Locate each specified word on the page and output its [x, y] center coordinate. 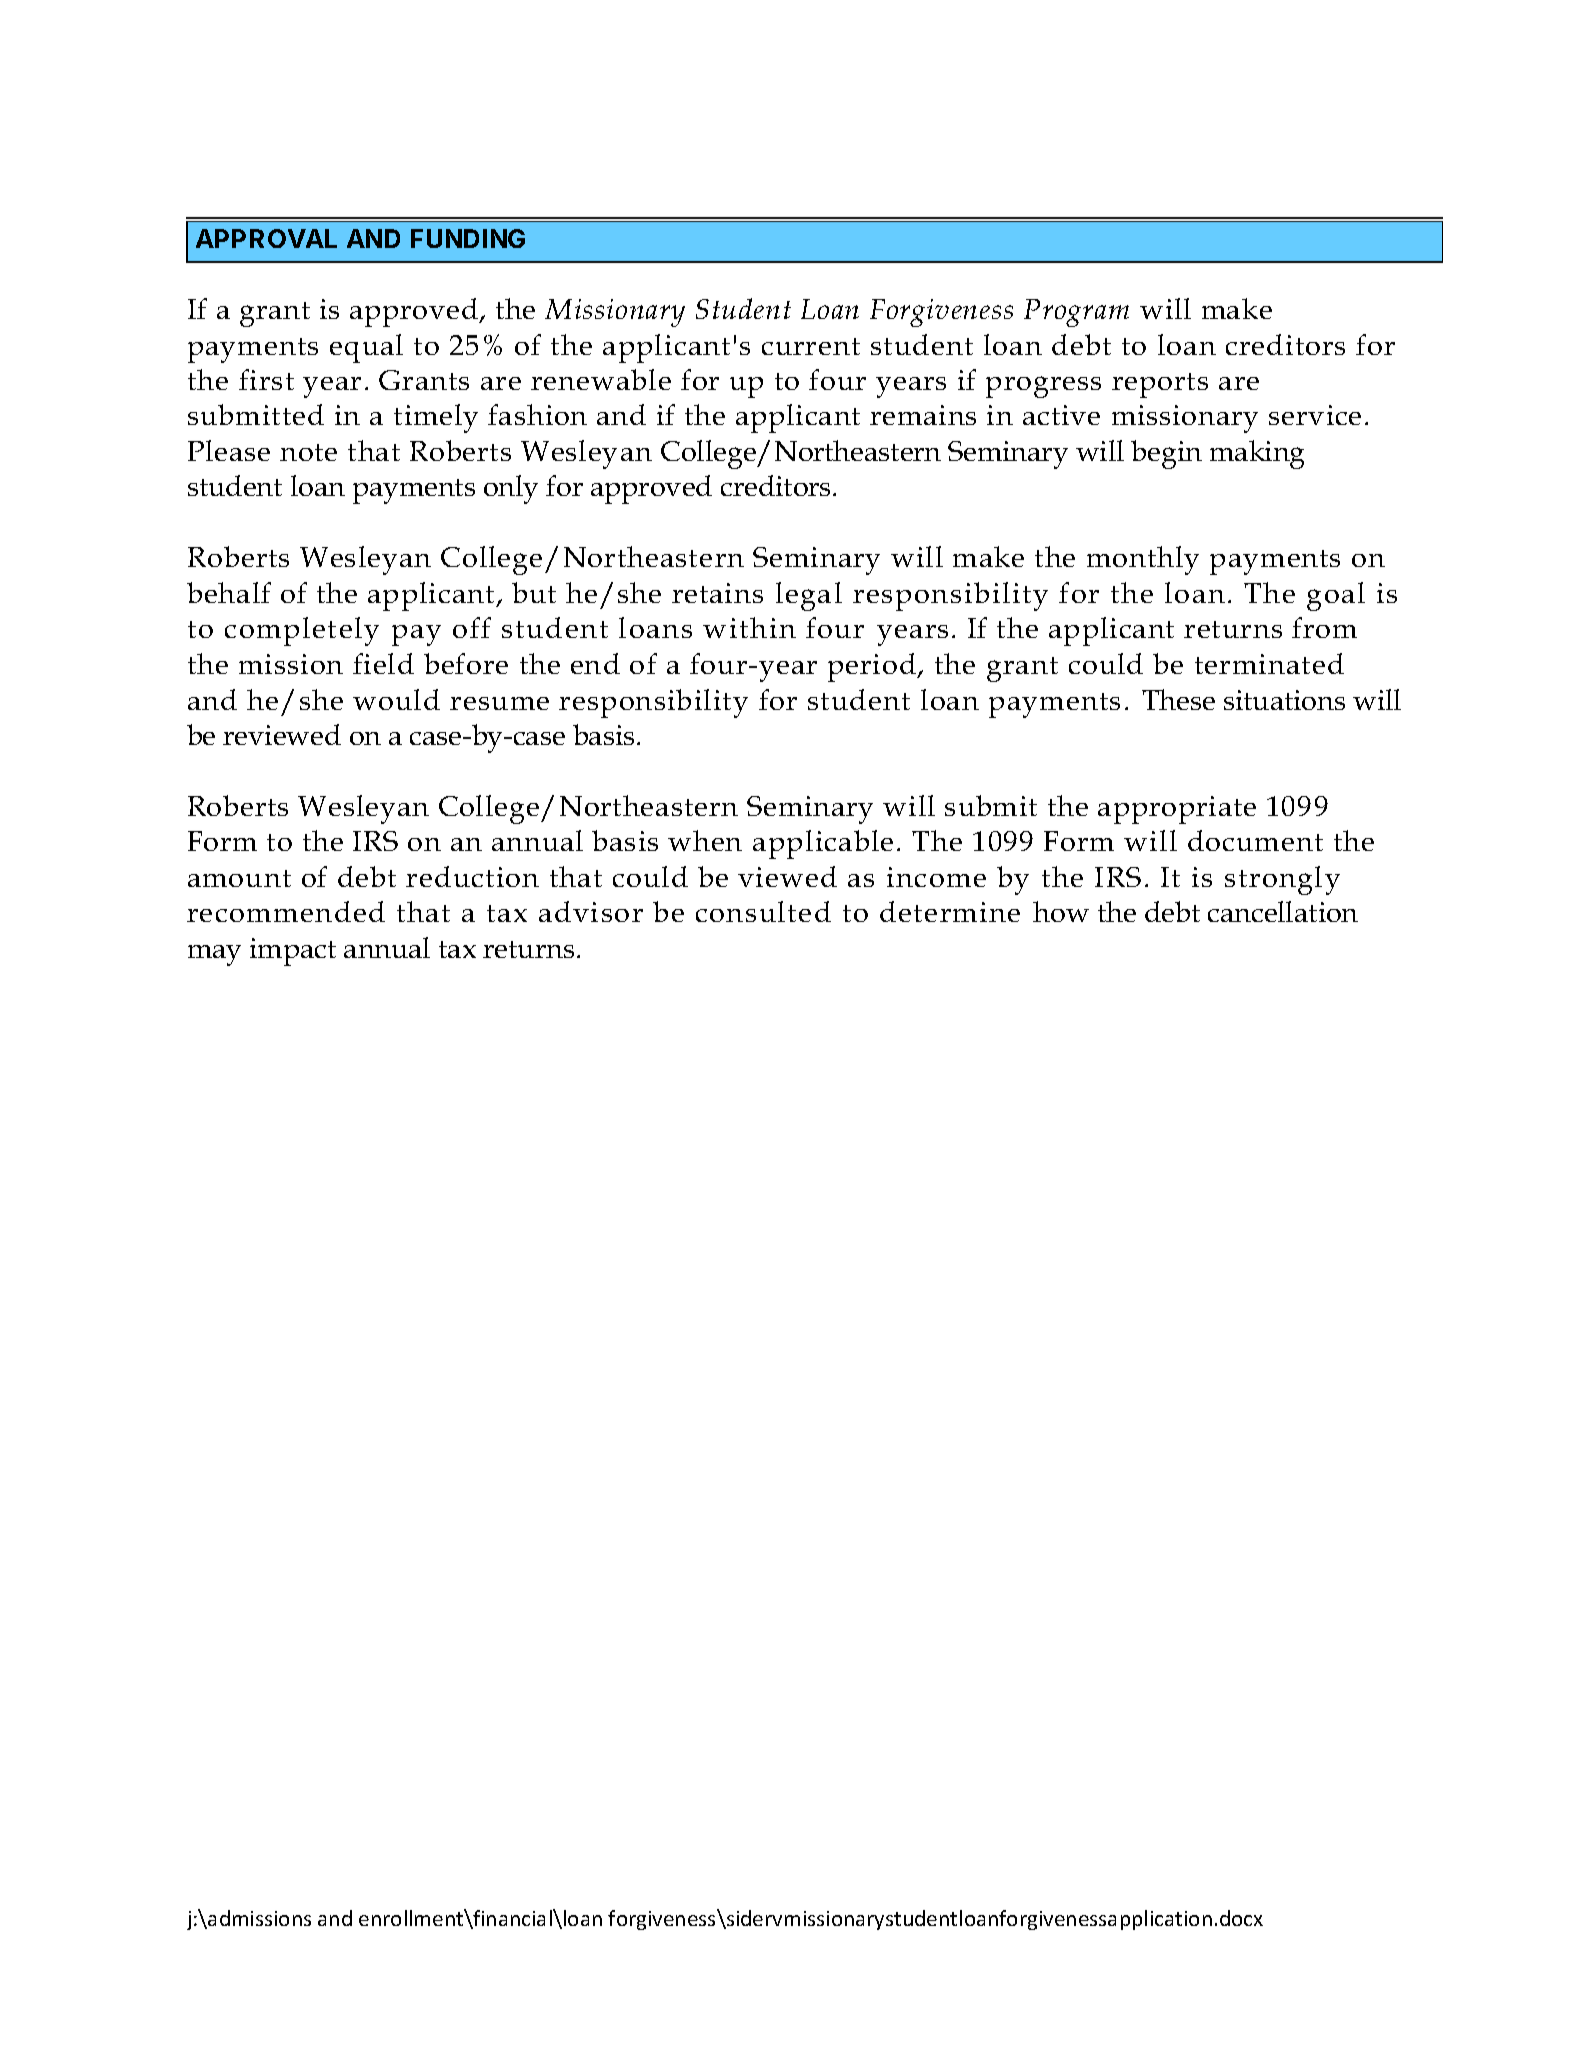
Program [1076, 313]
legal [809, 596]
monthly [1143, 560]
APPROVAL [266, 238]
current [811, 346]
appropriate [1177, 810]
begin [1166, 454]
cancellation [1283, 911]
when [705, 840]
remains [923, 415]
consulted [763, 911]
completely [302, 631]
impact [293, 952]
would [396, 699]
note [308, 452]
